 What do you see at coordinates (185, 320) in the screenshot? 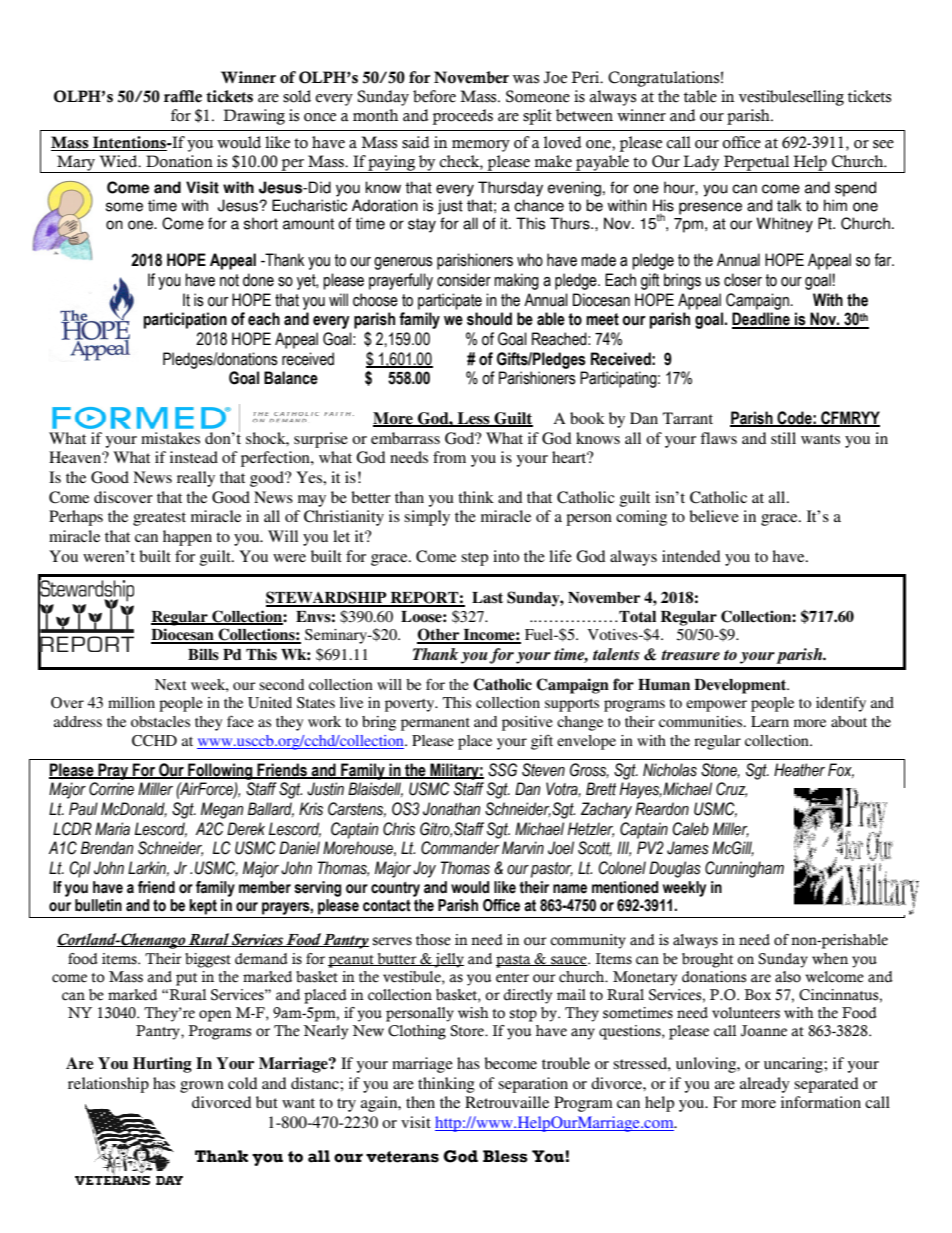
I see `participation` at bounding box center [185, 320].
